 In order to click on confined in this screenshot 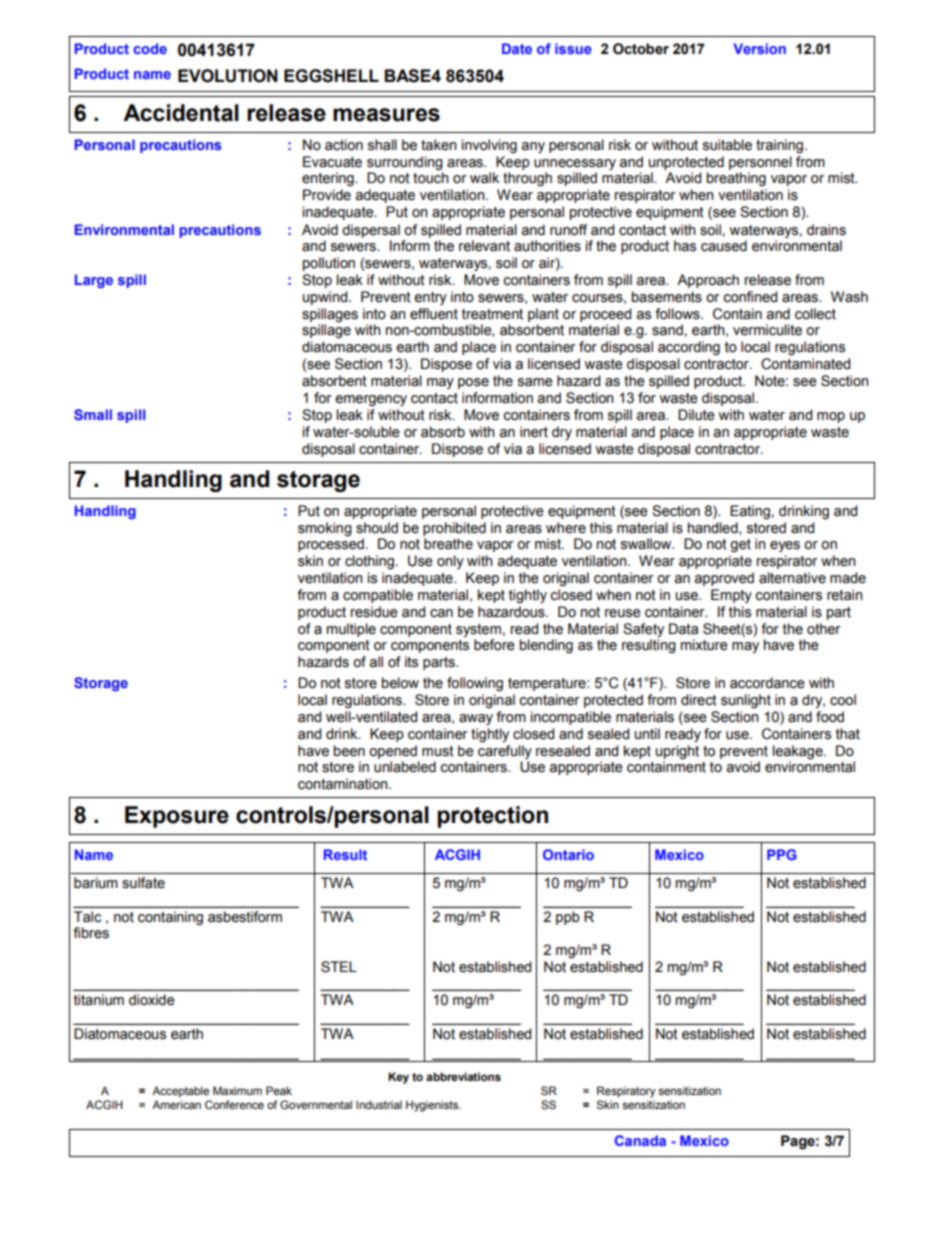, I will do `click(750, 297)`.
